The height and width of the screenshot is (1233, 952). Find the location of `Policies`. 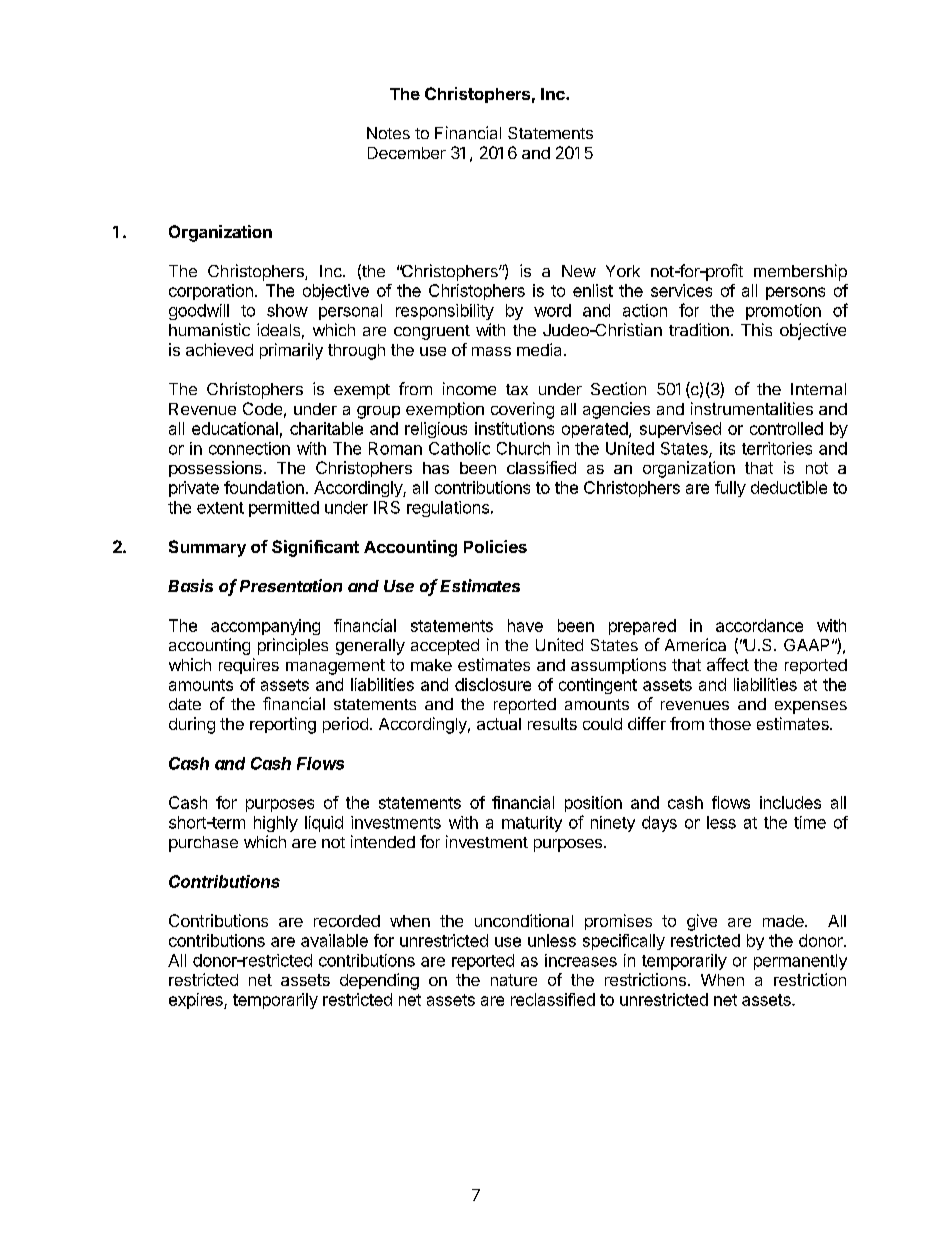

Policies is located at coordinates (495, 546).
